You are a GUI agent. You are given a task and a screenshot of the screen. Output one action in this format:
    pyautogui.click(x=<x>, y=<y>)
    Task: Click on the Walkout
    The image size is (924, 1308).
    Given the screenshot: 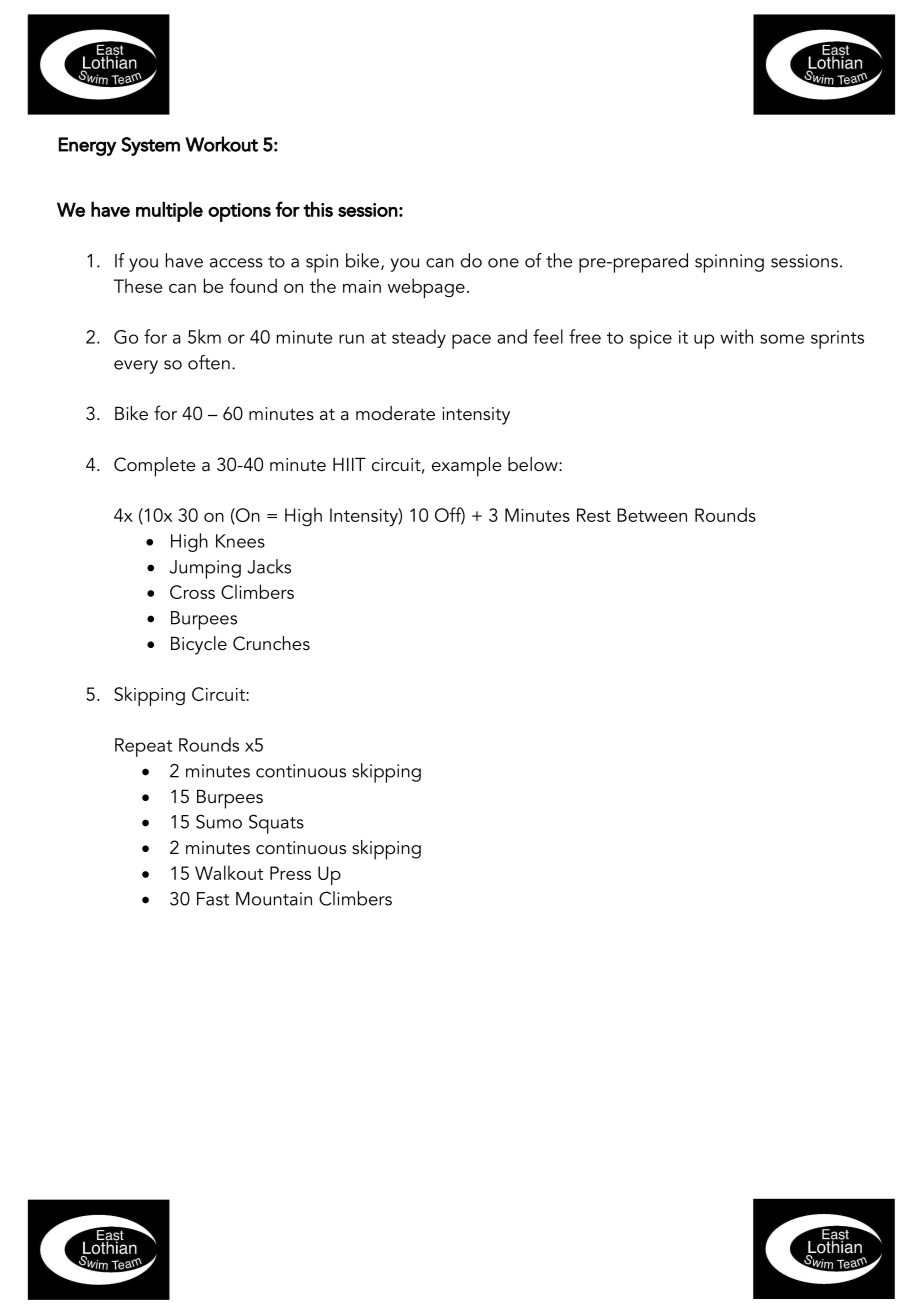 What is the action you would take?
    pyautogui.click(x=229, y=872)
